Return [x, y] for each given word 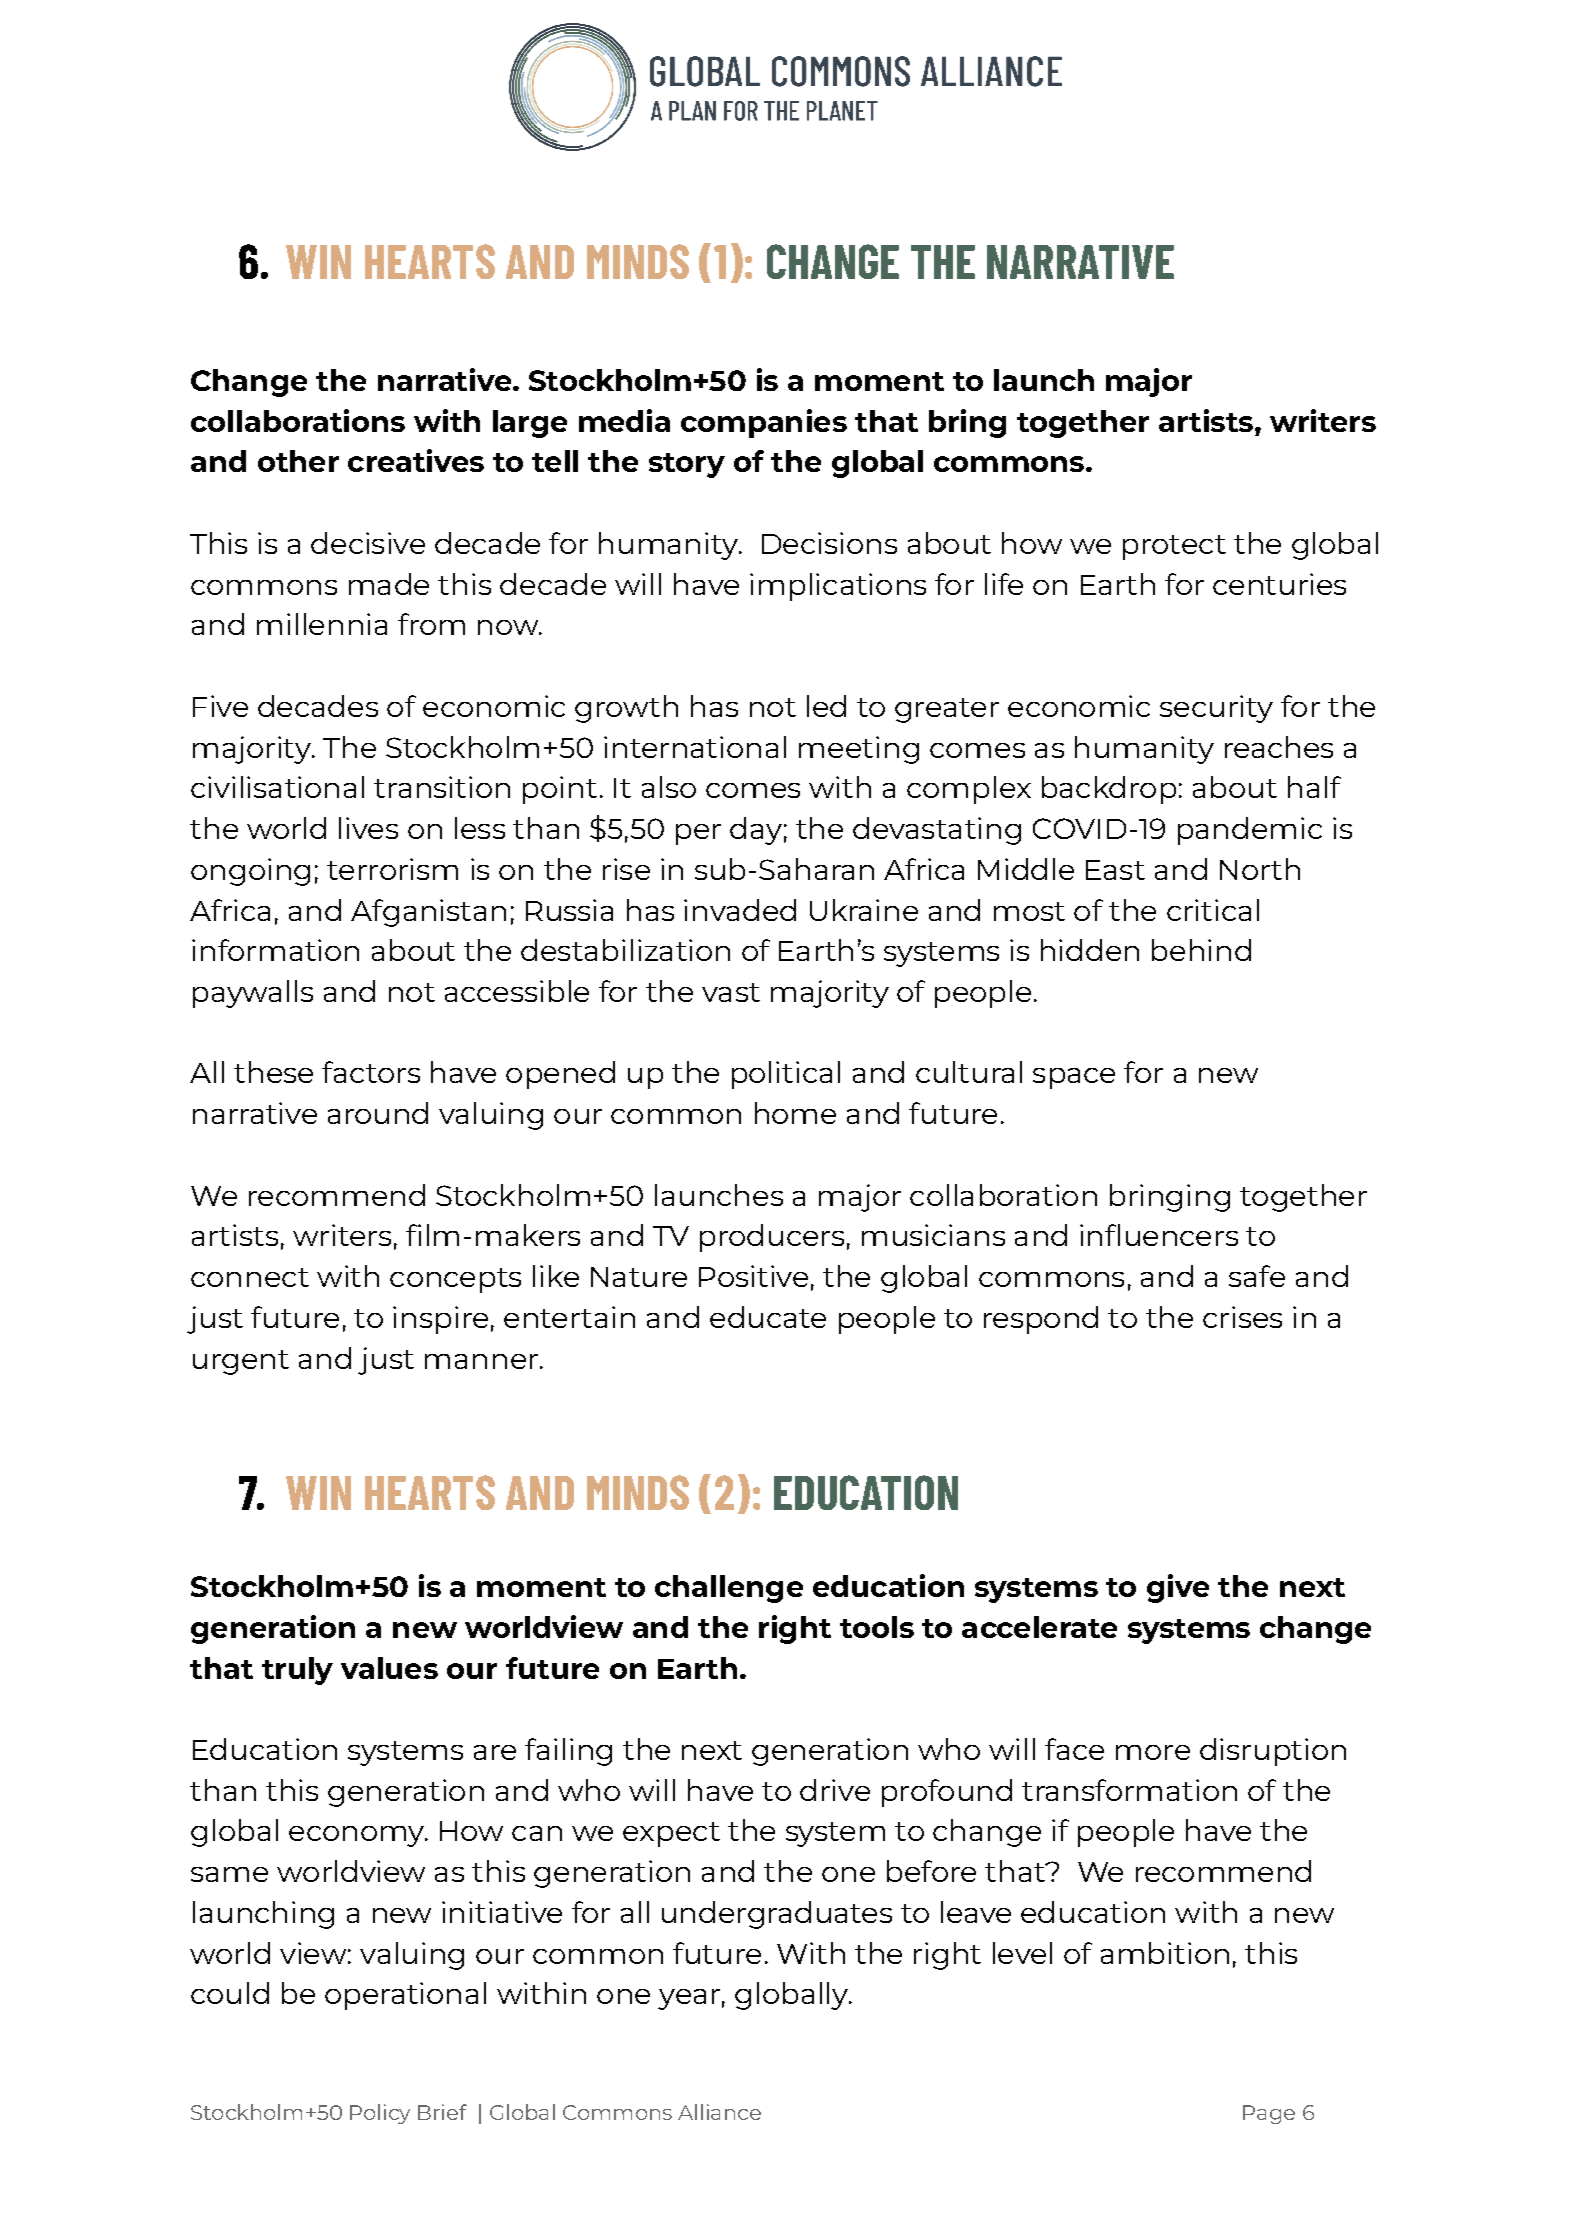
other [298, 461]
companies [764, 423]
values [389, 1668]
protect [1174, 547]
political [786, 1075]
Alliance [719, 2112]
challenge [729, 1589]
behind [1201, 950]
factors [371, 1072]
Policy [380, 2114]
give [1178, 1588]
